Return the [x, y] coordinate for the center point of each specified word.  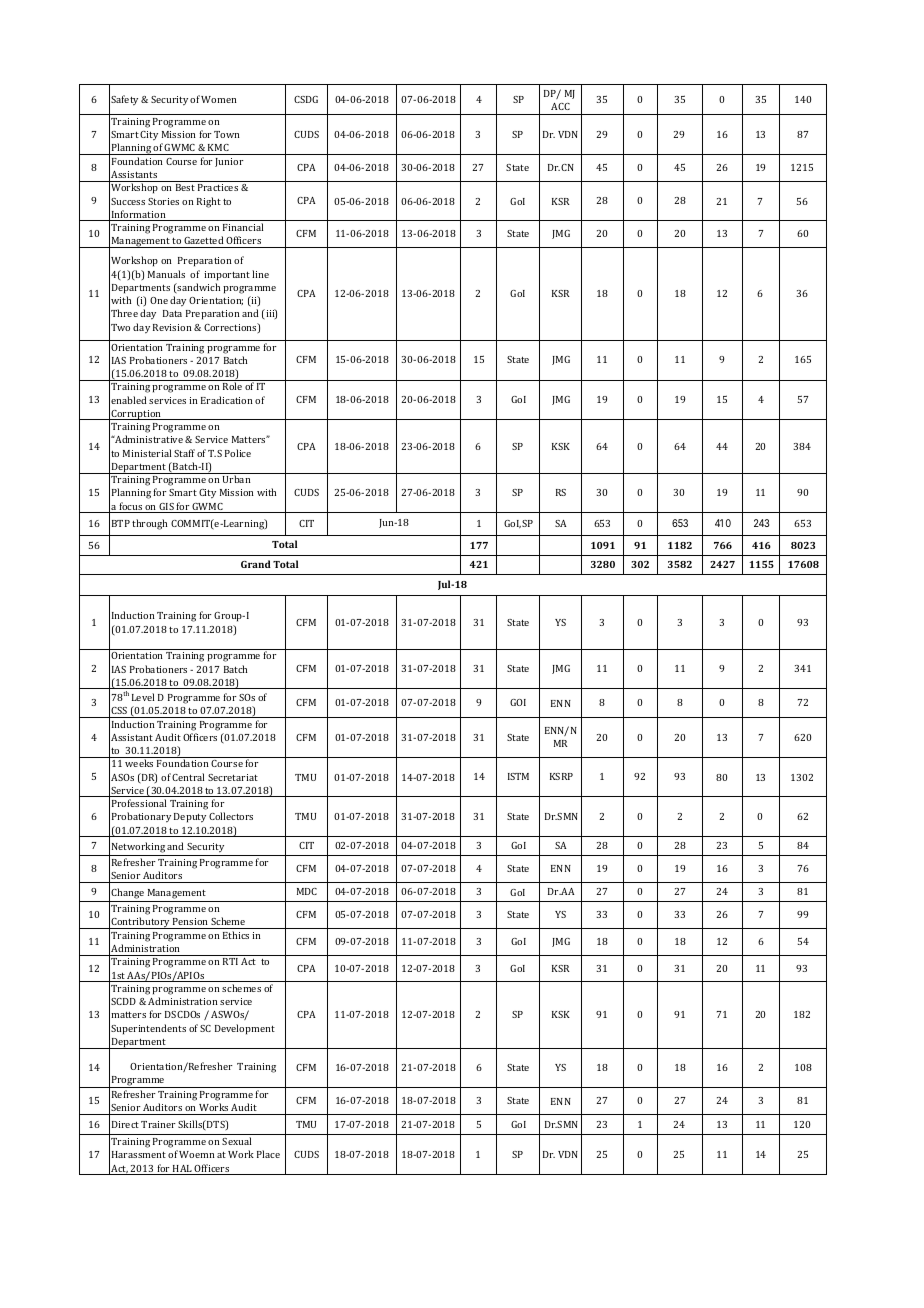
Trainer [158, 1124]
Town [227, 134]
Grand [256, 564]
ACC [560, 106]
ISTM [518, 776]
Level [143, 697]
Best [185, 187]
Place [268, 1154]
